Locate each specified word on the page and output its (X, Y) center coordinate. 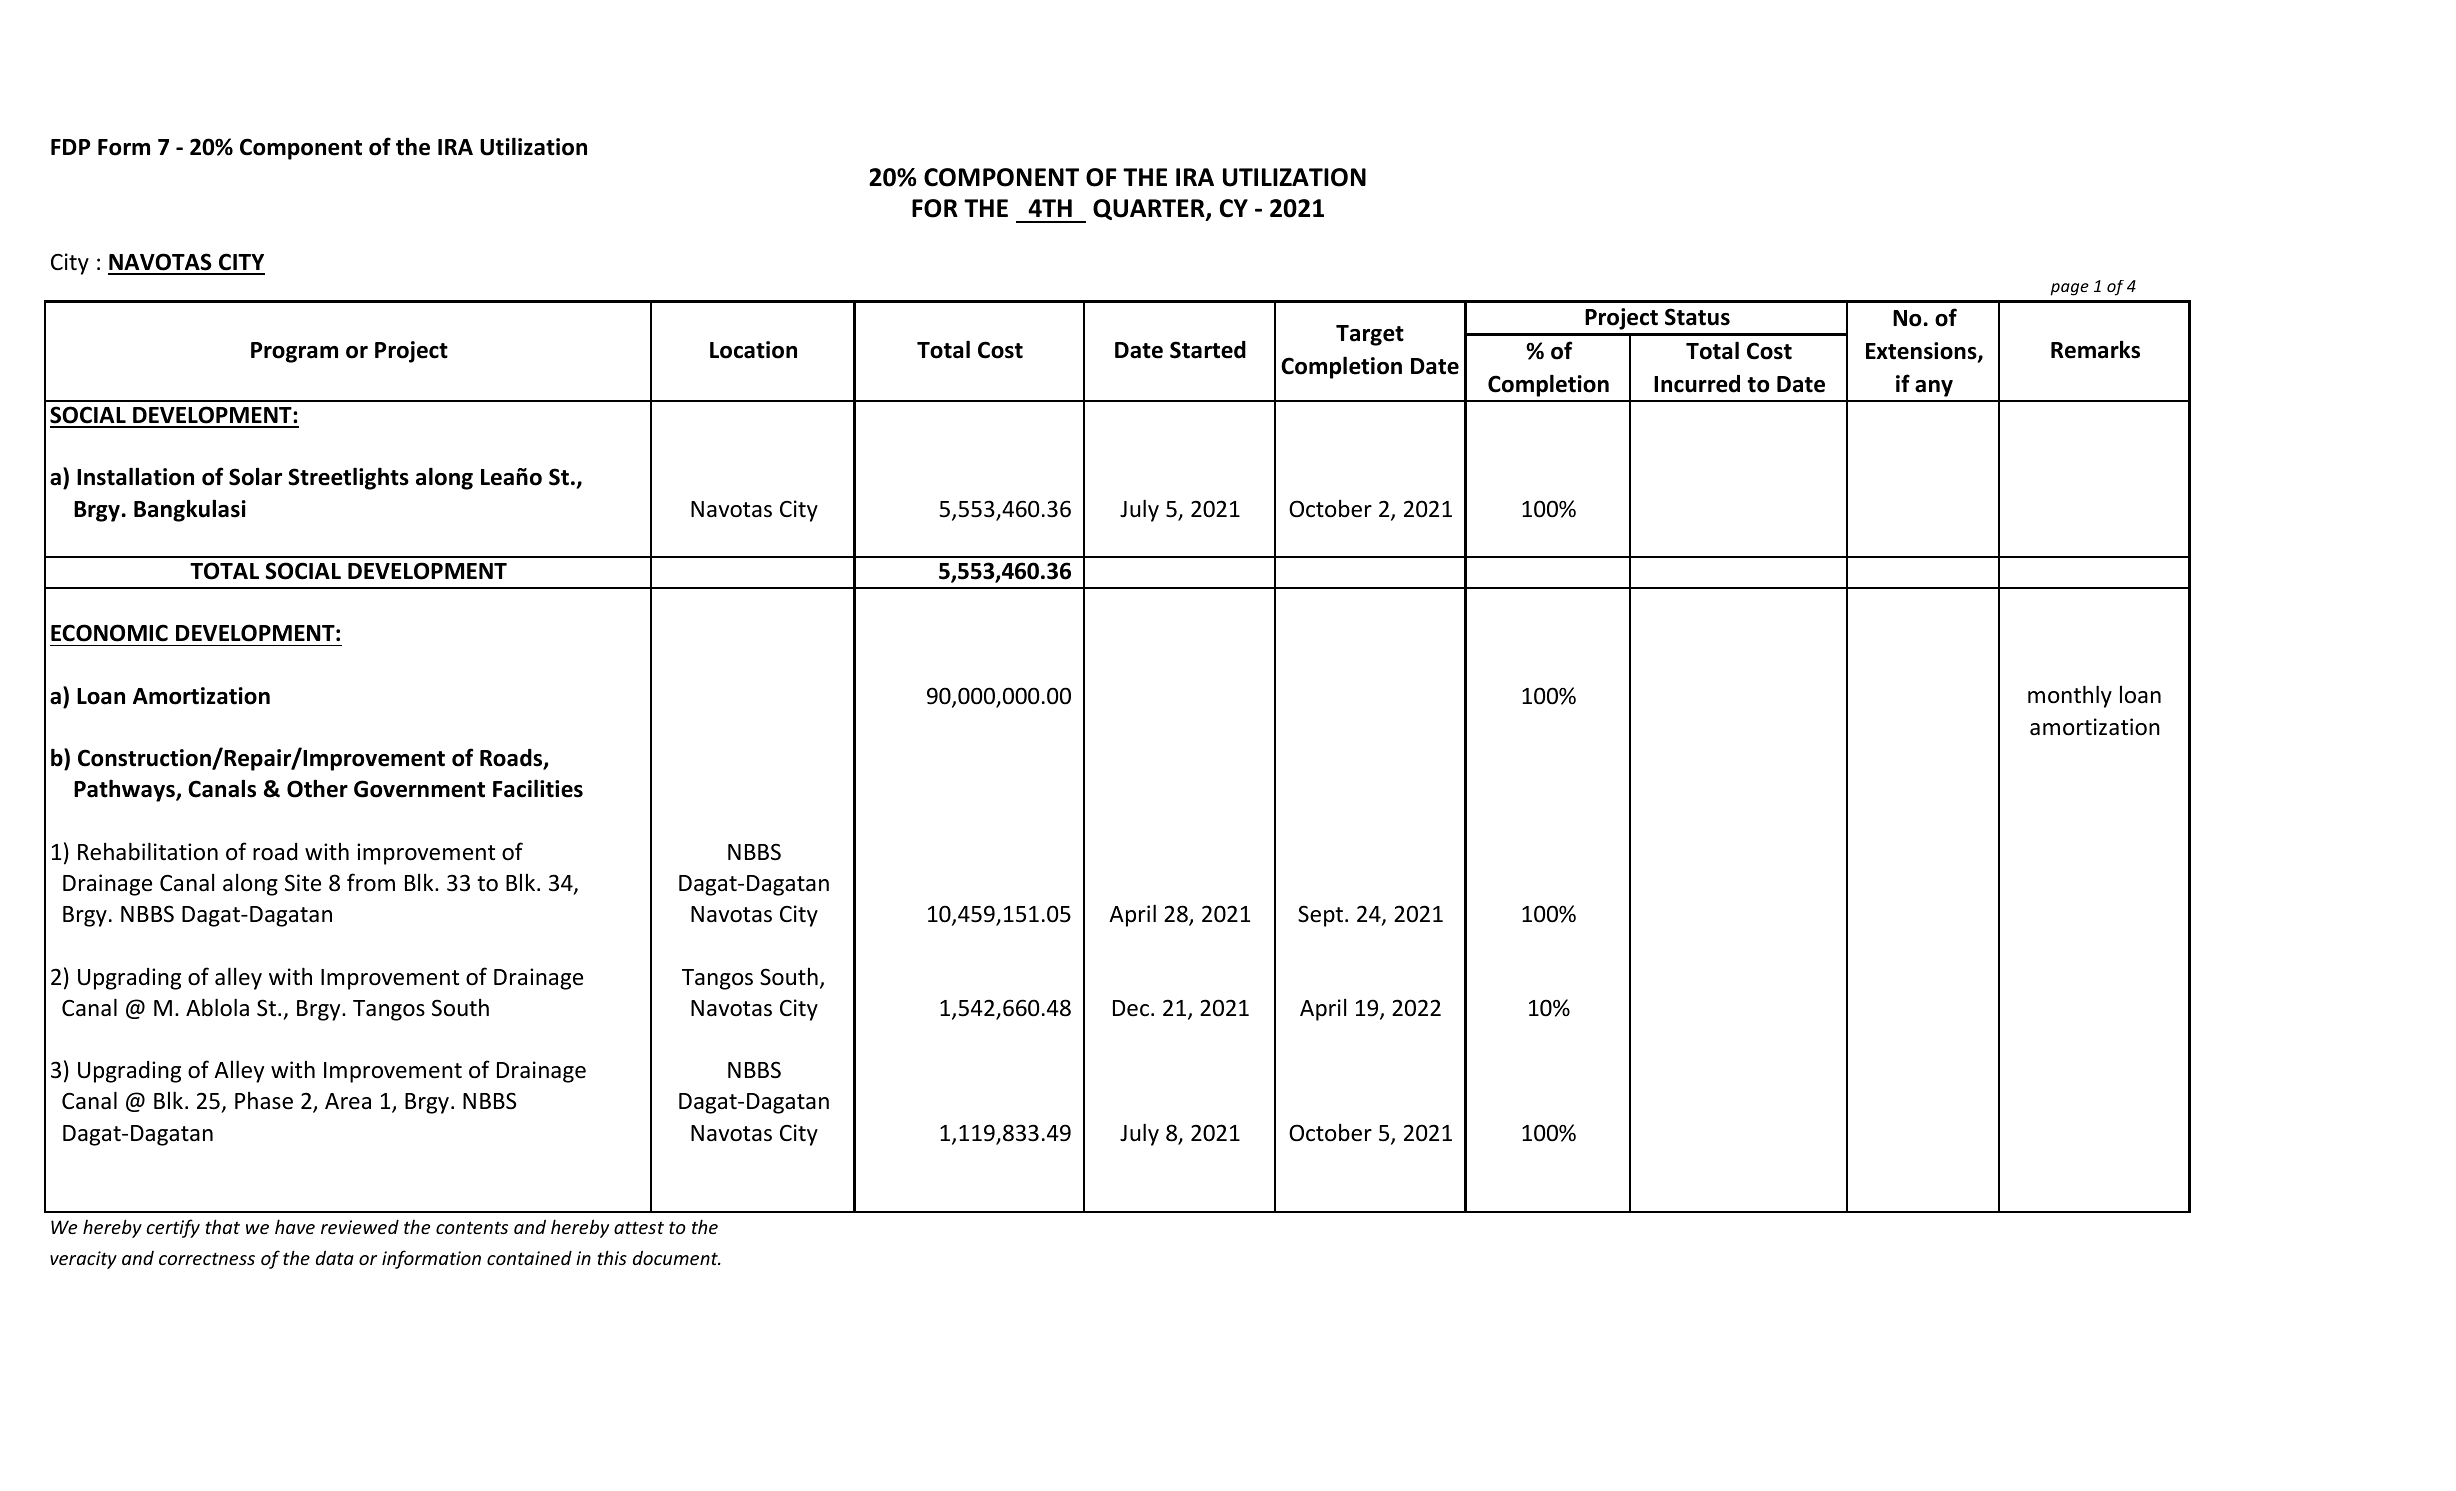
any (1934, 388)
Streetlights (348, 478)
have (295, 1226)
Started (1208, 350)
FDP (70, 147)
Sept (1322, 916)
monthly (2070, 696)
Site (303, 883)
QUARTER (1150, 210)
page (2069, 289)
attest (639, 1227)
